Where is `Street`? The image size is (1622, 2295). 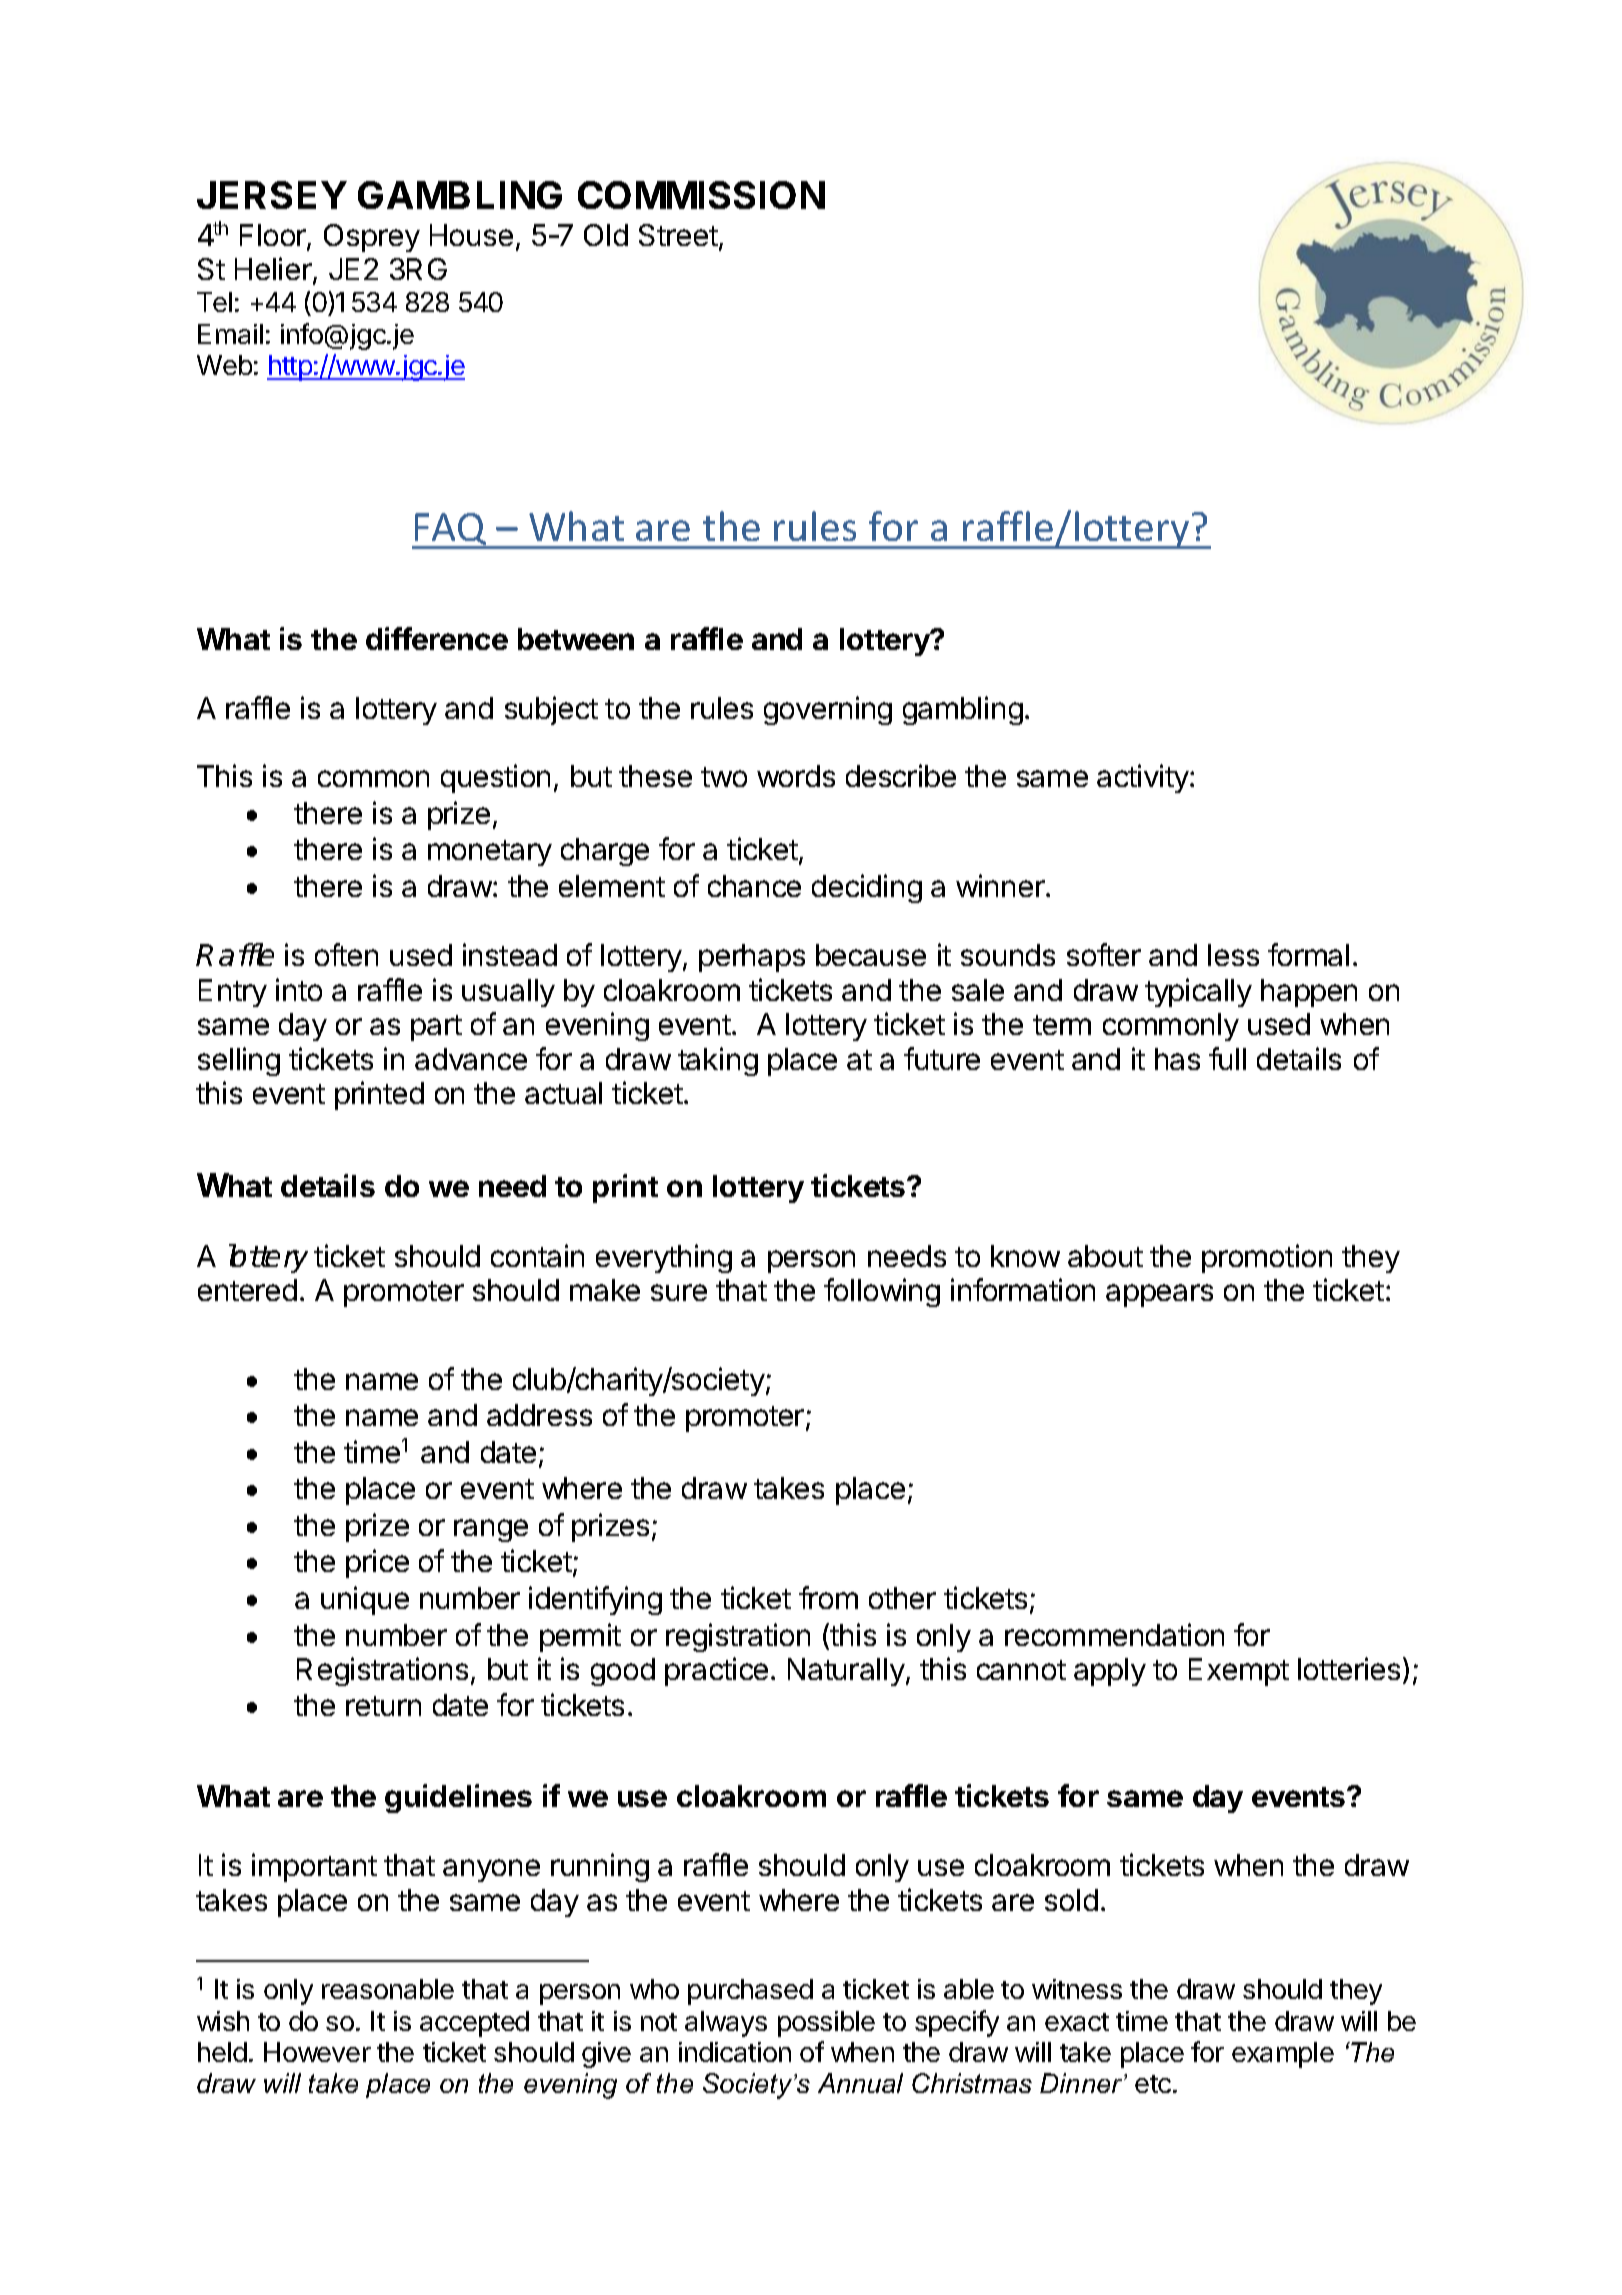 Street is located at coordinates (678, 235).
